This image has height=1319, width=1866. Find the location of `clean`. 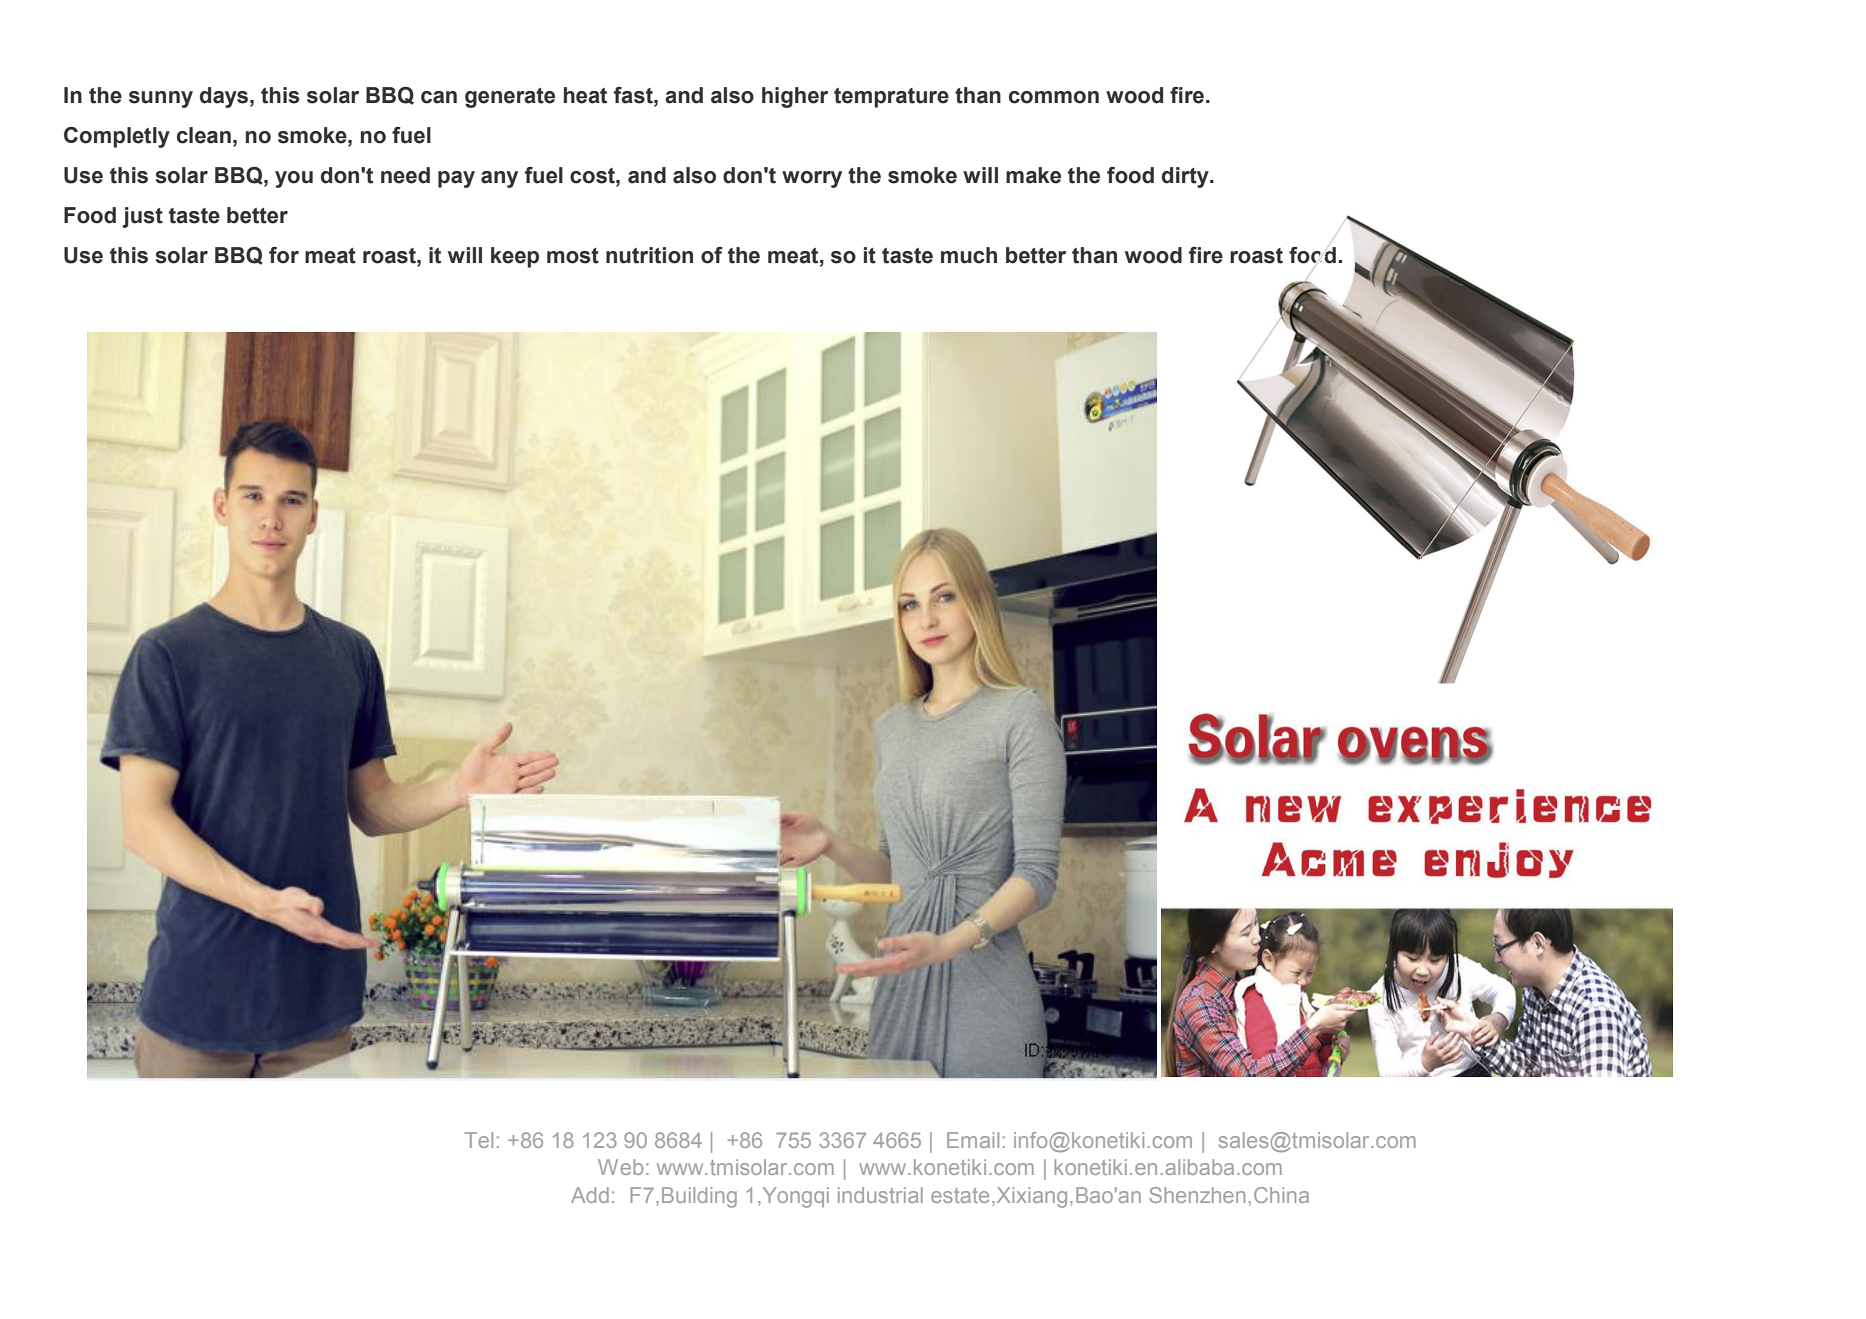

clean is located at coordinates (204, 135).
